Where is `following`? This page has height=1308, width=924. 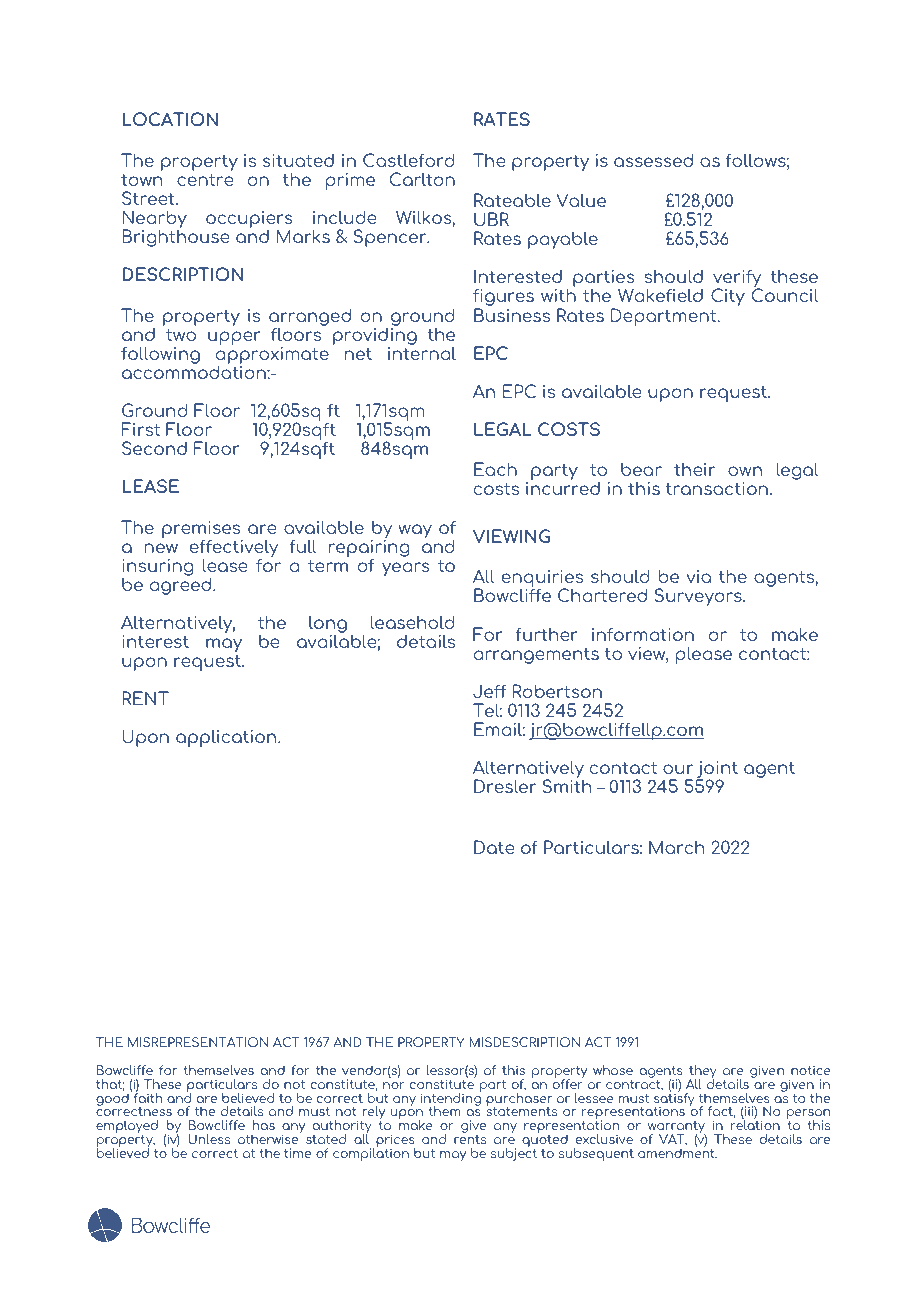 following is located at coordinates (160, 355).
